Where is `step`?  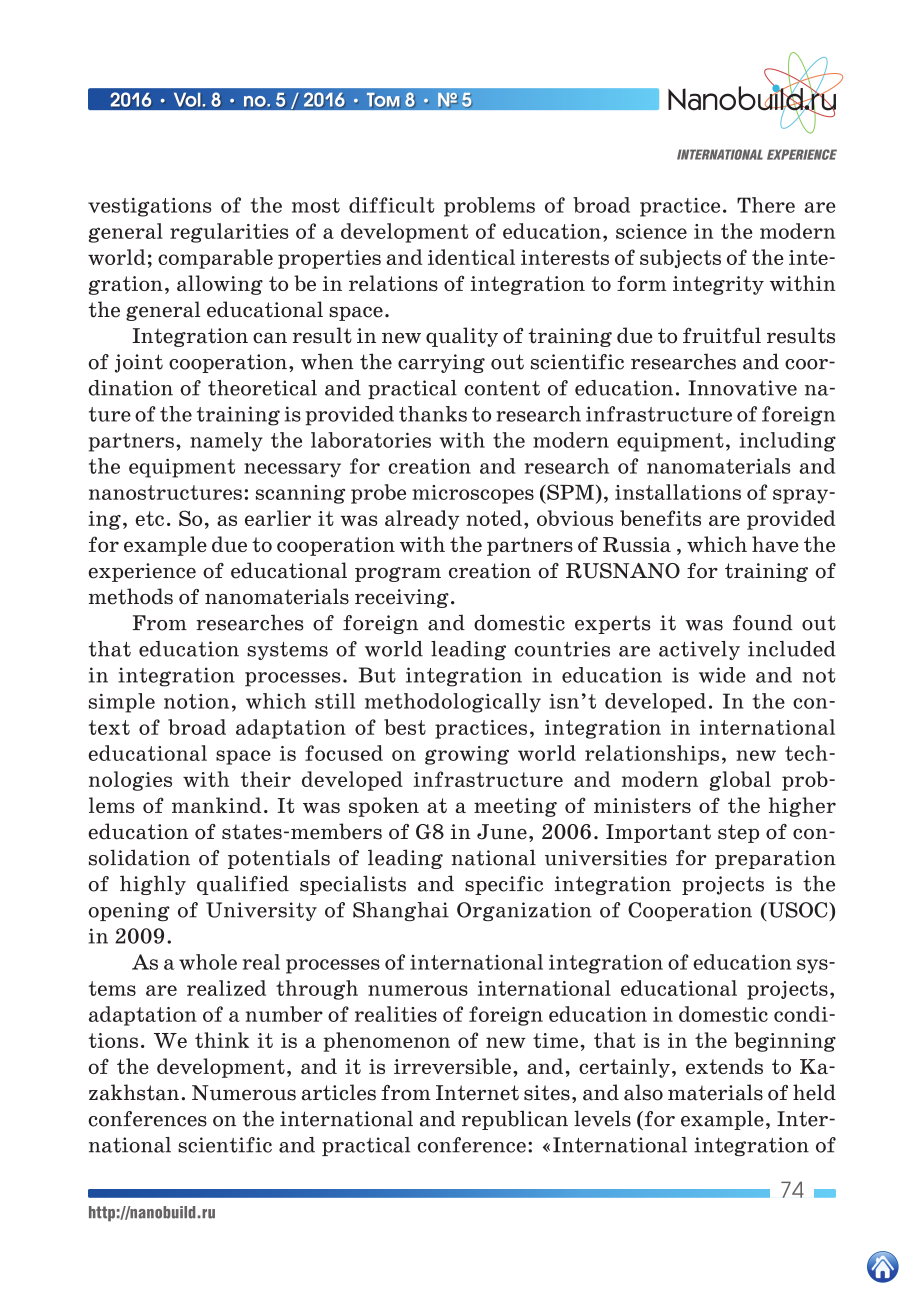
step is located at coordinates (738, 833).
